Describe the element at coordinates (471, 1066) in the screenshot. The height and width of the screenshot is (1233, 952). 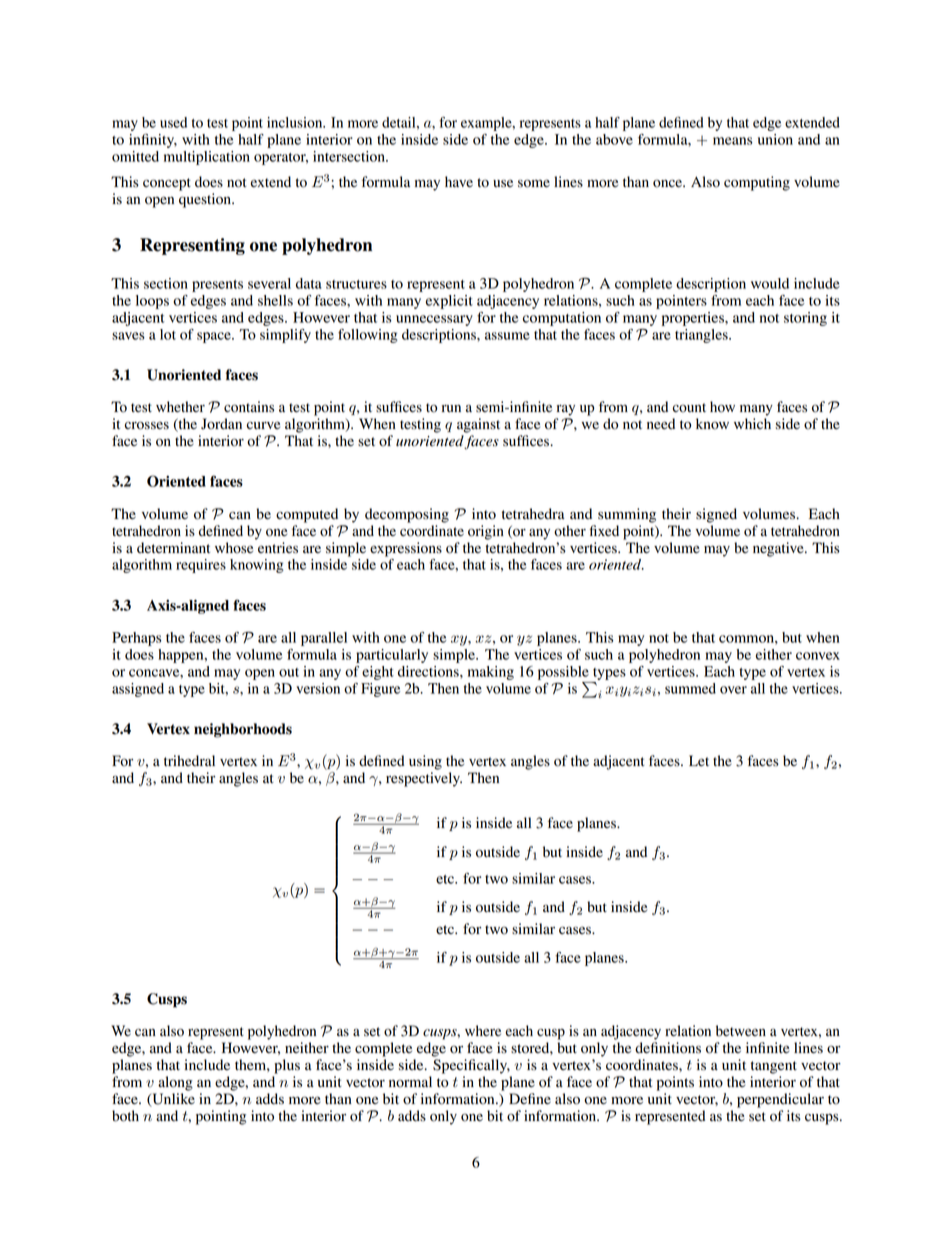
I see `Specifically` at that location.
